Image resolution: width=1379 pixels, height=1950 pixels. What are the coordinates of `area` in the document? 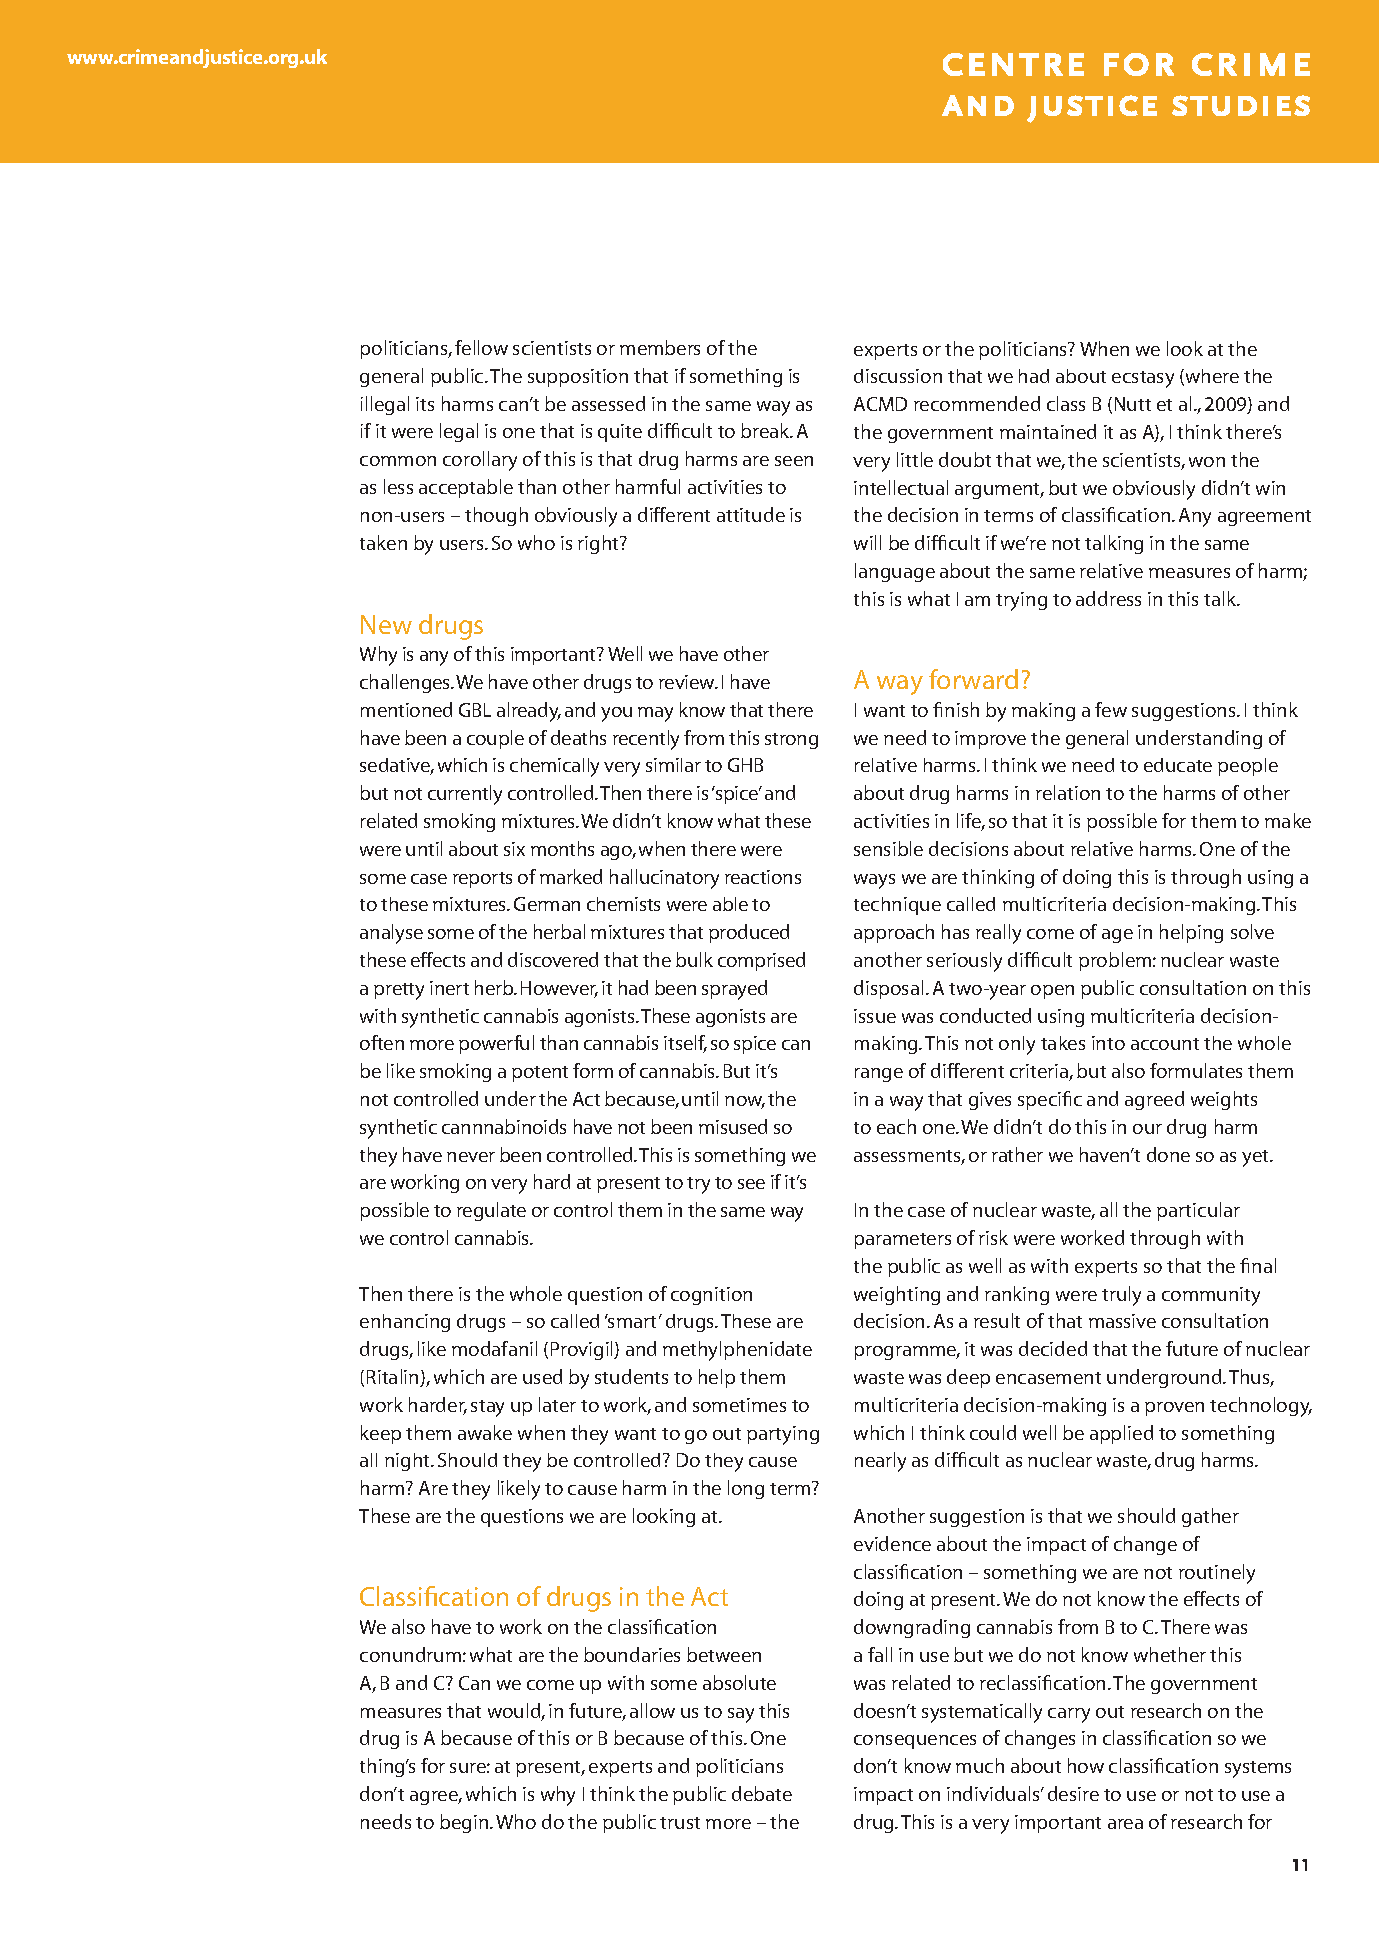 It's located at (1125, 1824).
